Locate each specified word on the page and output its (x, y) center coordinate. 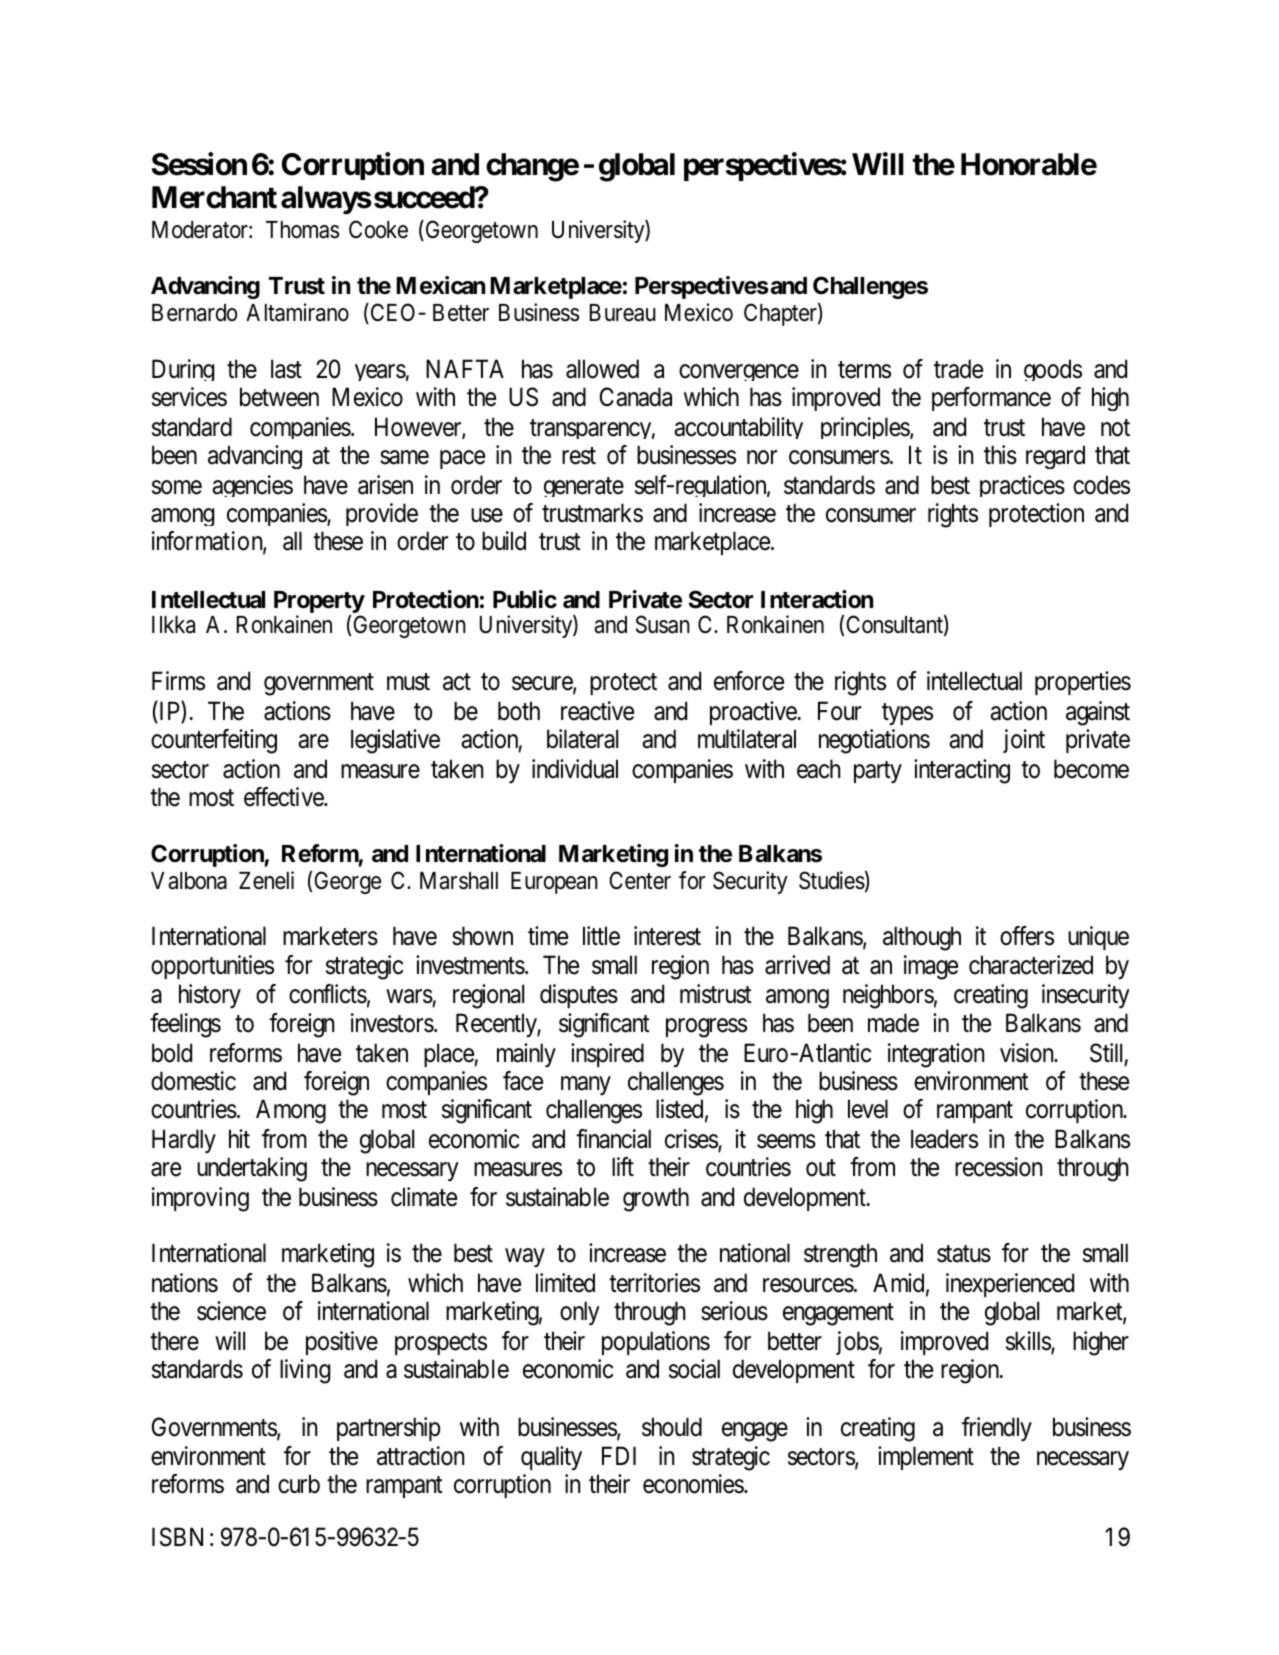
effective (284, 797)
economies (694, 1484)
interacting (962, 771)
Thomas (302, 230)
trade (958, 369)
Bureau (623, 313)
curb (299, 1484)
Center (640, 880)
